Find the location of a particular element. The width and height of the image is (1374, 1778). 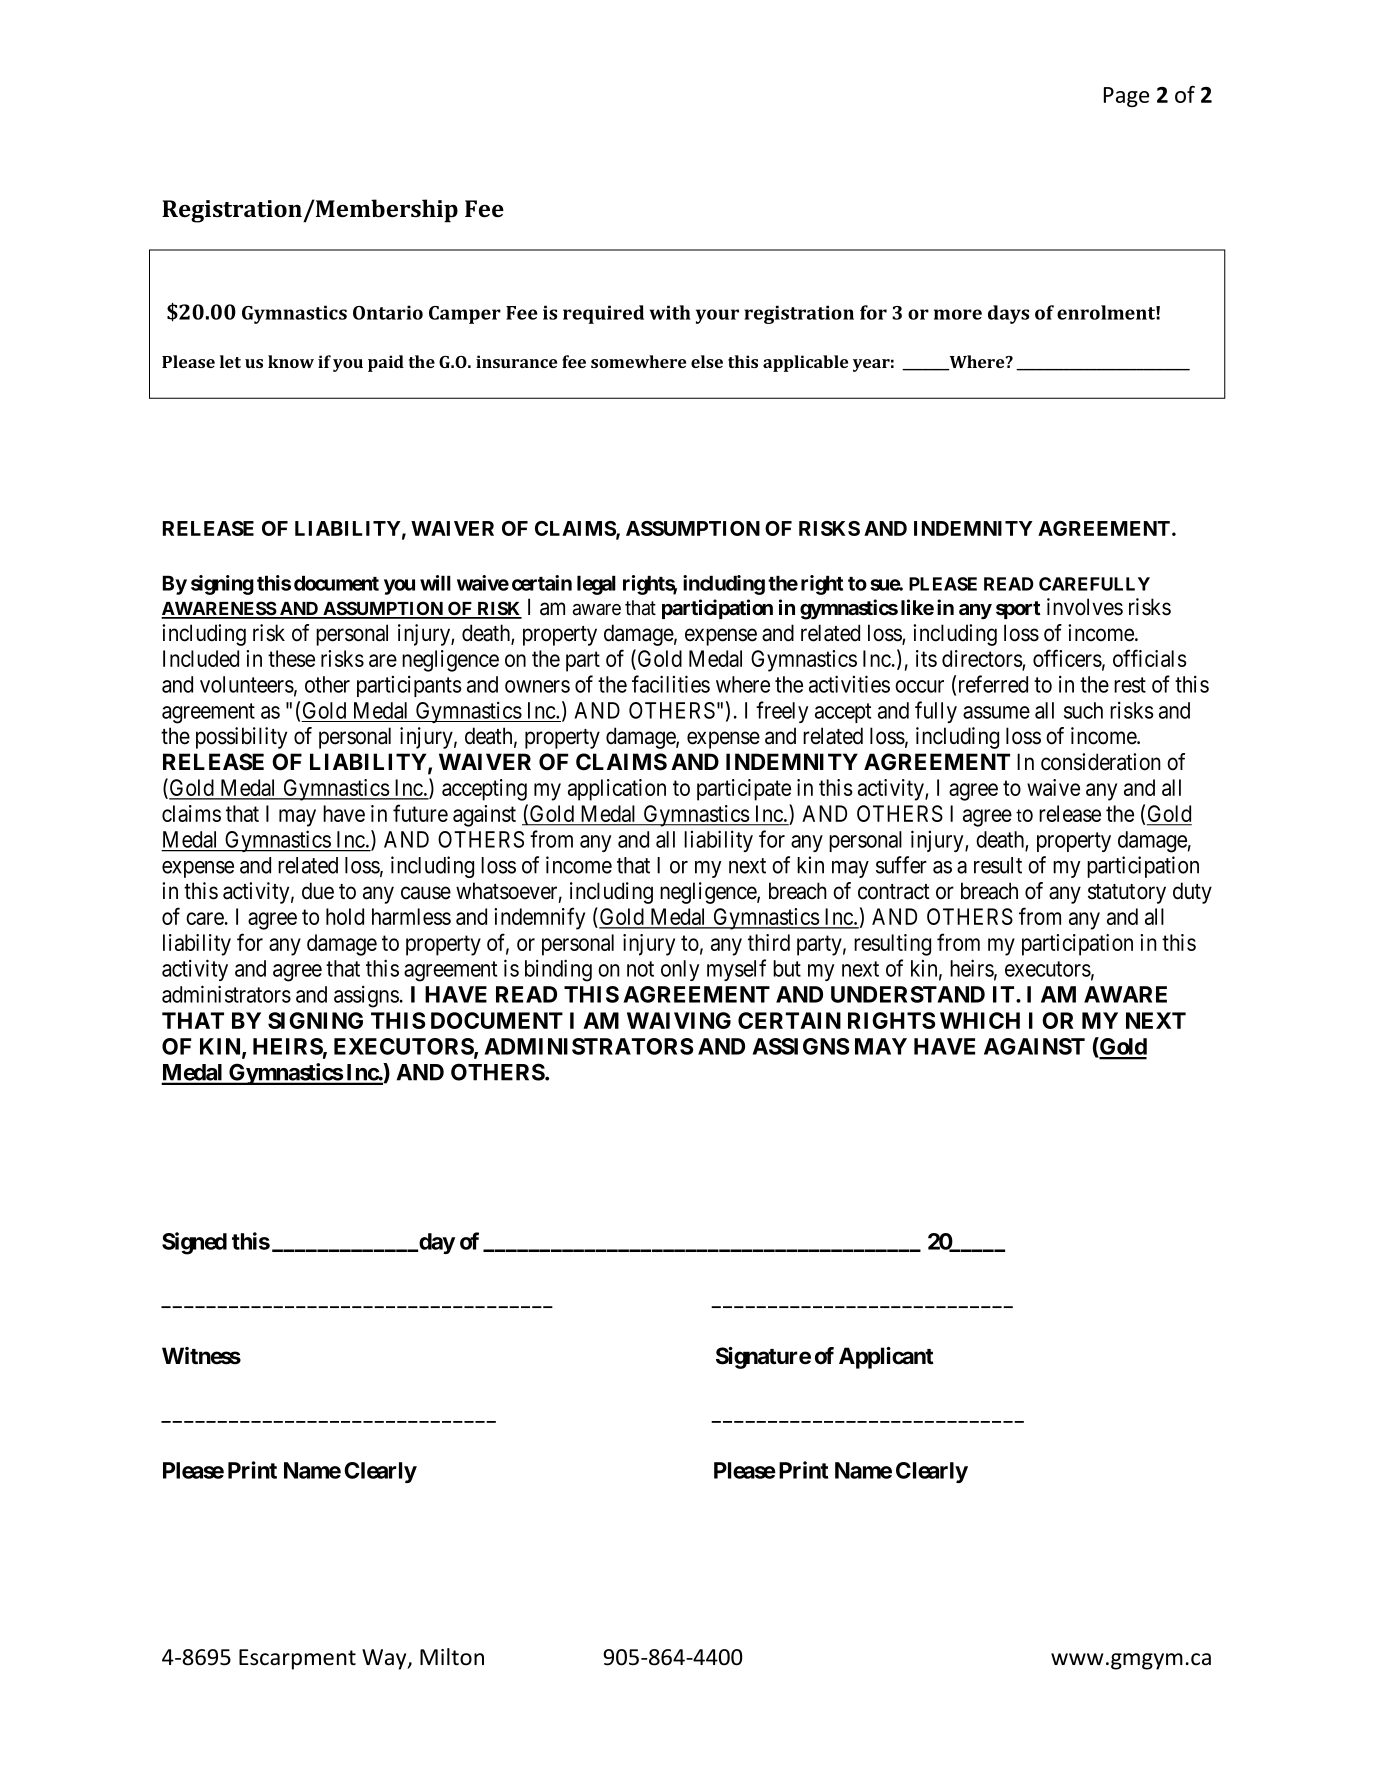

Ontario is located at coordinates (388, 312).
